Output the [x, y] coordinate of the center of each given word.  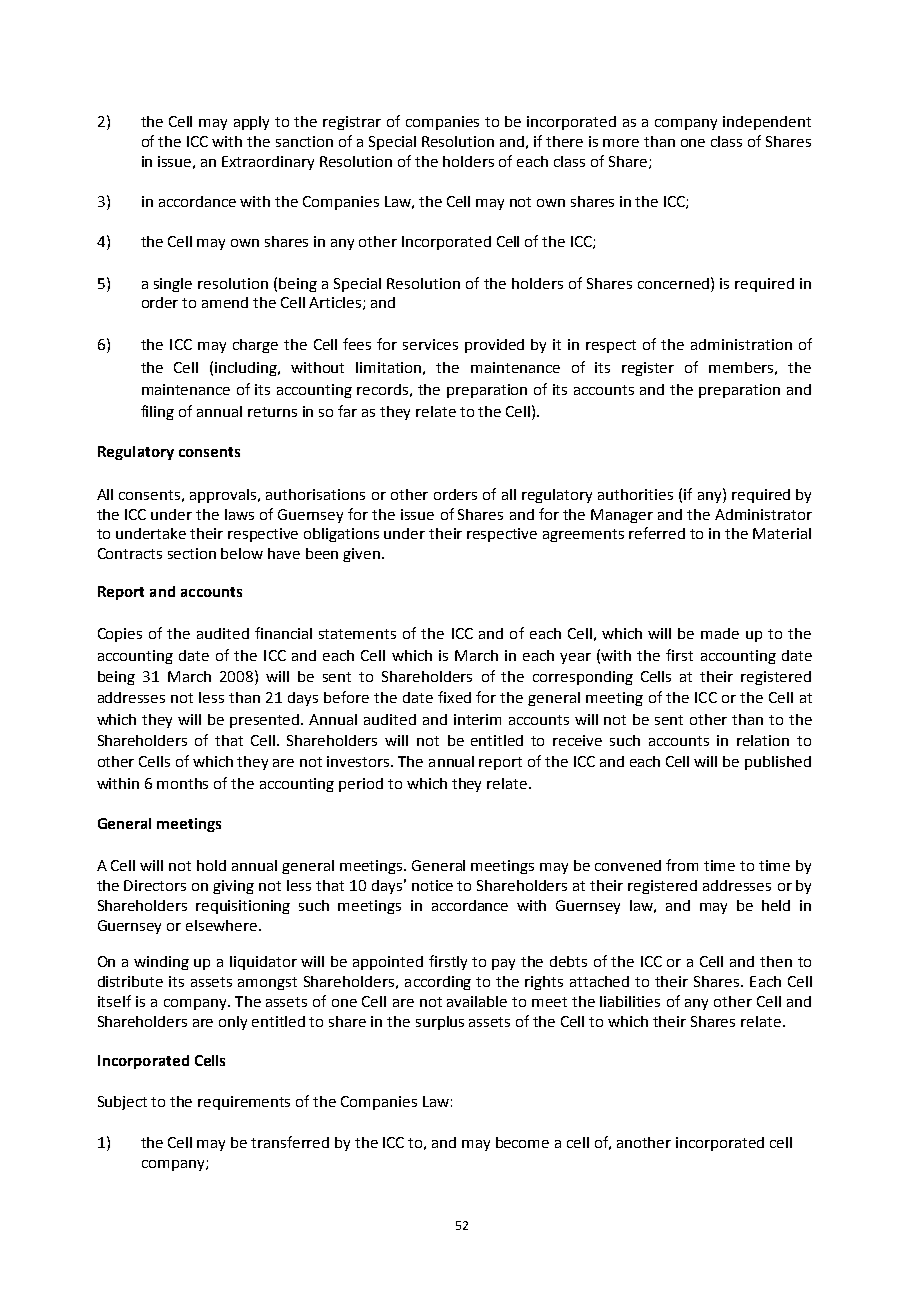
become [522, 1142]
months [182, 783]
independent [767, 123]
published [778, 763]
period [361, 785]
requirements [244, 1103]
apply [251, 123]
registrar [352, 123]
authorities [635, 494]
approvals [224, 496]
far [347, 411]
